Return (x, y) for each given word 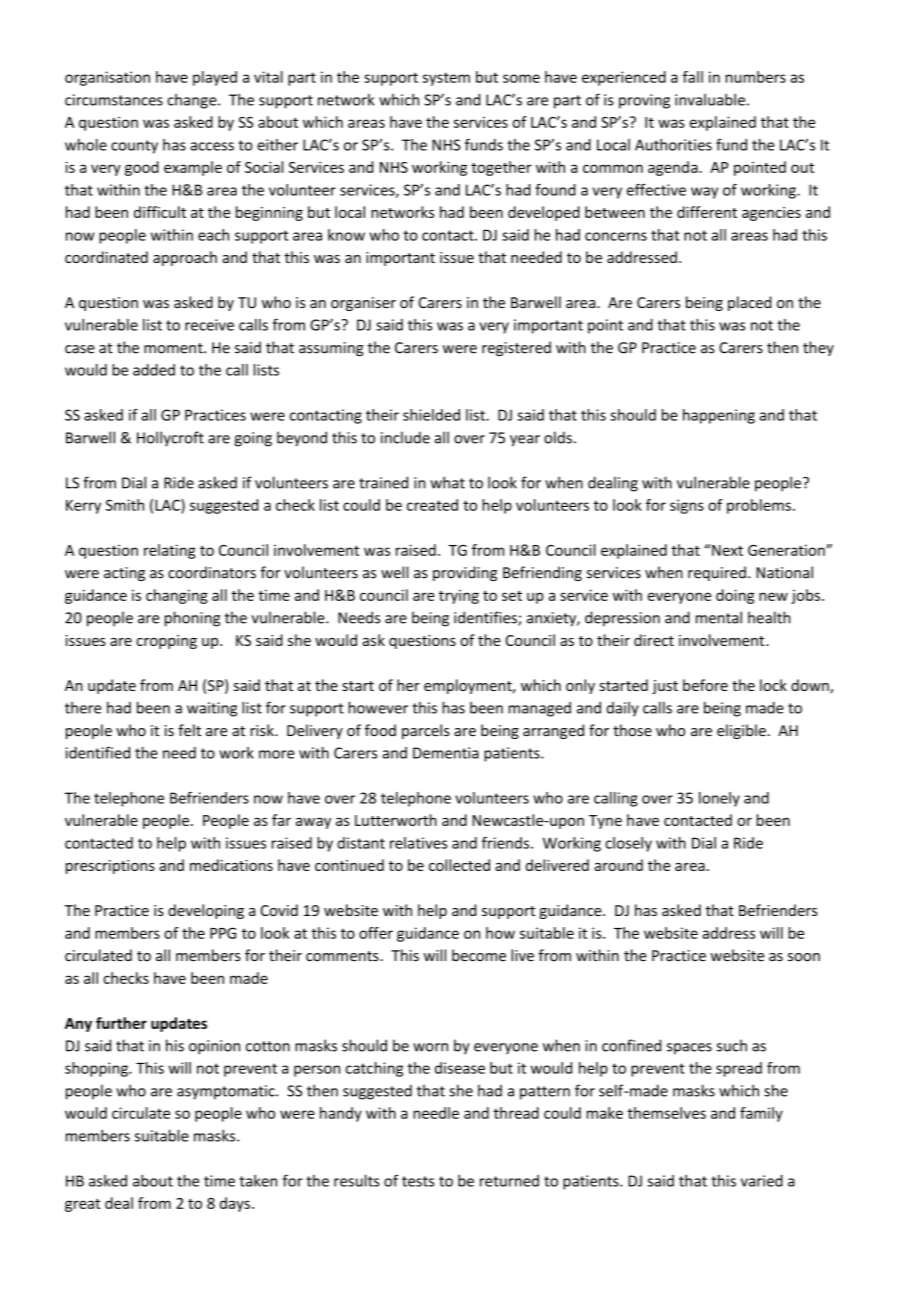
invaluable (710, 99)
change (193, 101)
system (446, 79)
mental (719, 617)
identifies (486, 618)
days (235, 1204)
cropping (166, 642)
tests (418, 1181)
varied (762, 1181)
